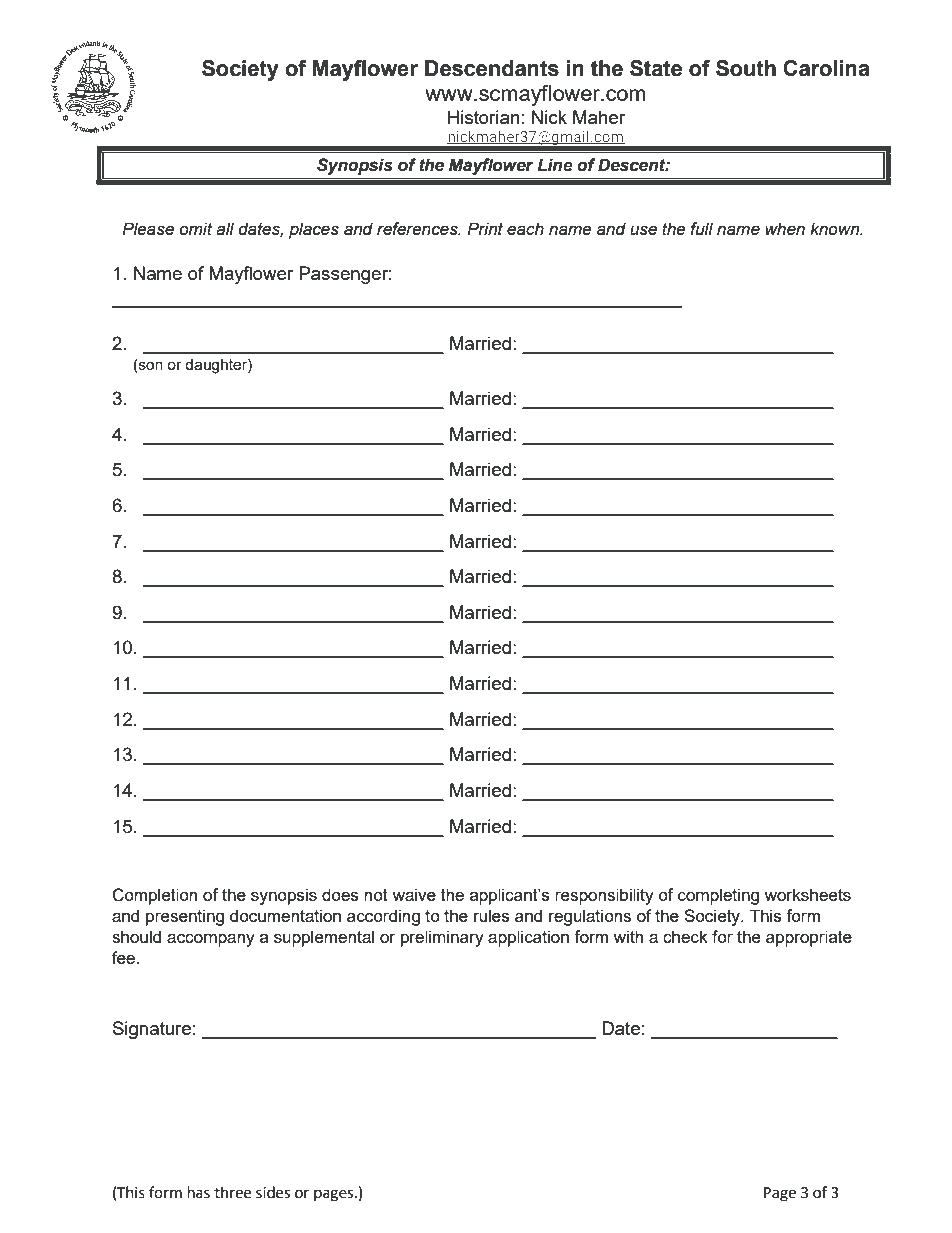 The height and width of the document is (1233, 952). Describe the element at coordinates (199, 1192) in the document. I see `has` at that location.
